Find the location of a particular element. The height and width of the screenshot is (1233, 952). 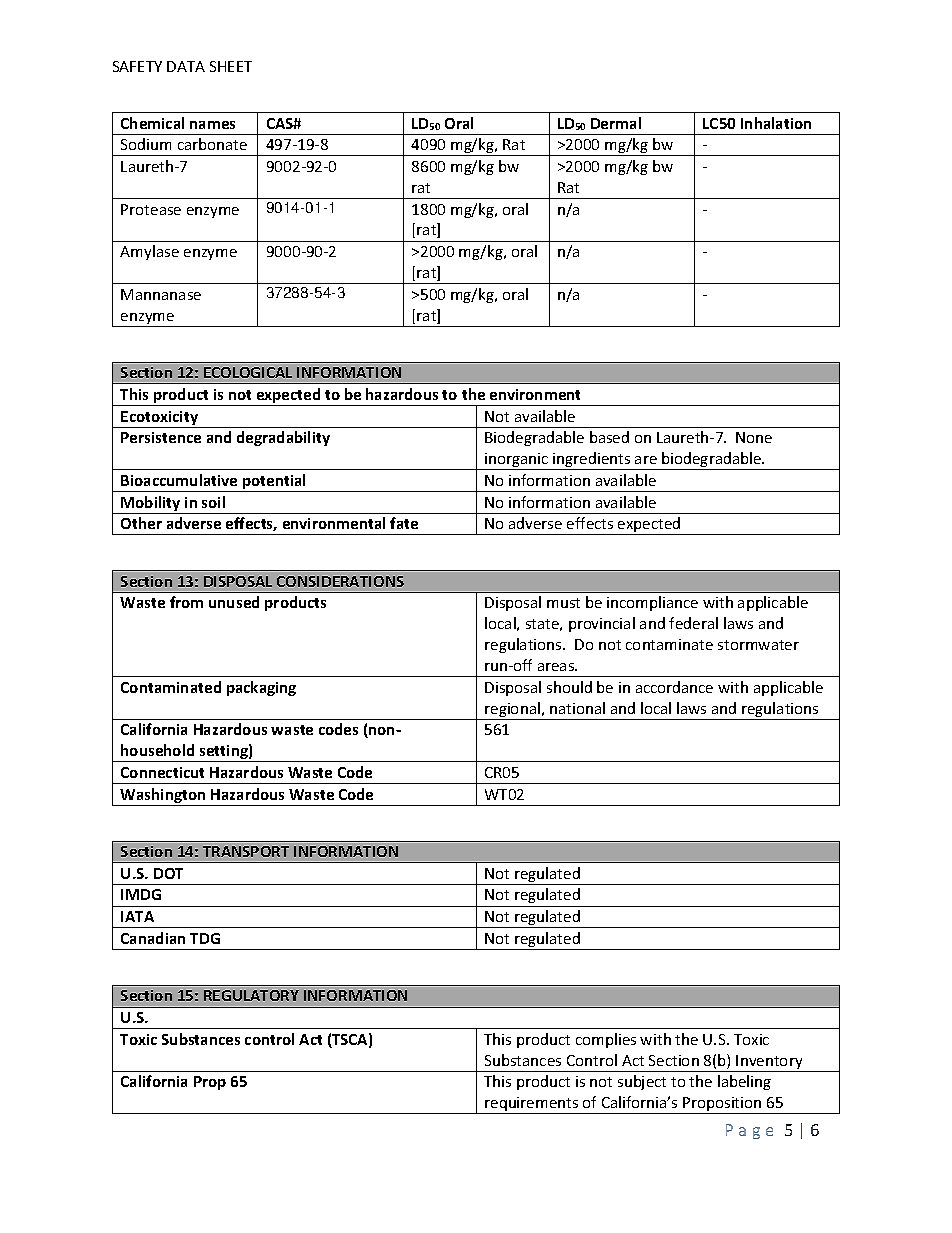

federal is located at coordinates (693, 623).
